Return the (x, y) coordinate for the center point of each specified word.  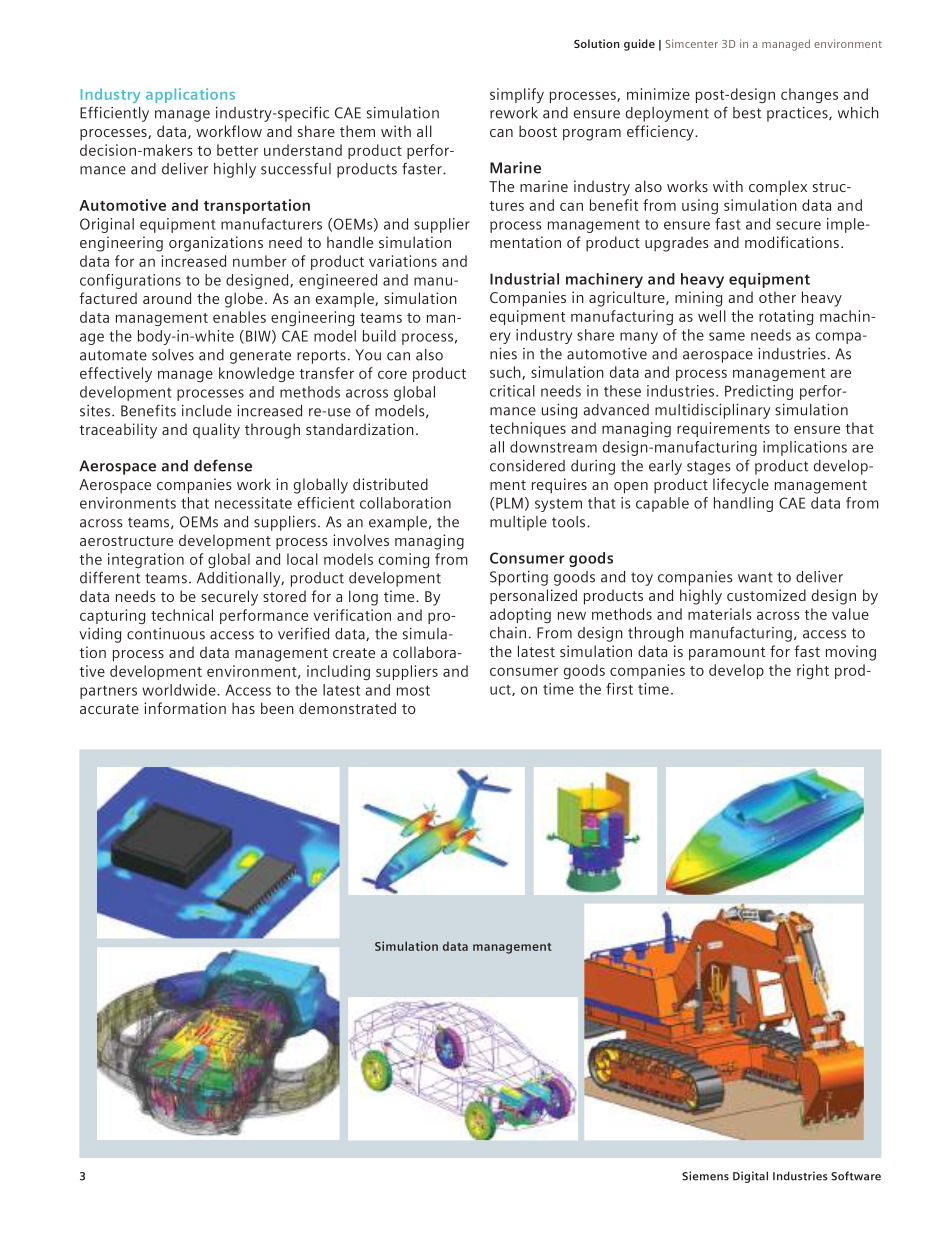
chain (508, 633)
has (243, 708)
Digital (750, 1177)
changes (809, 95)
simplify (517, 95)
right (813, 671)
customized (766, 595)
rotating (786, 317)
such (506, 373)
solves (173, 355)
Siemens (705, 1176)
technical (182, 615)
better (237, 150)
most (413, 690)
